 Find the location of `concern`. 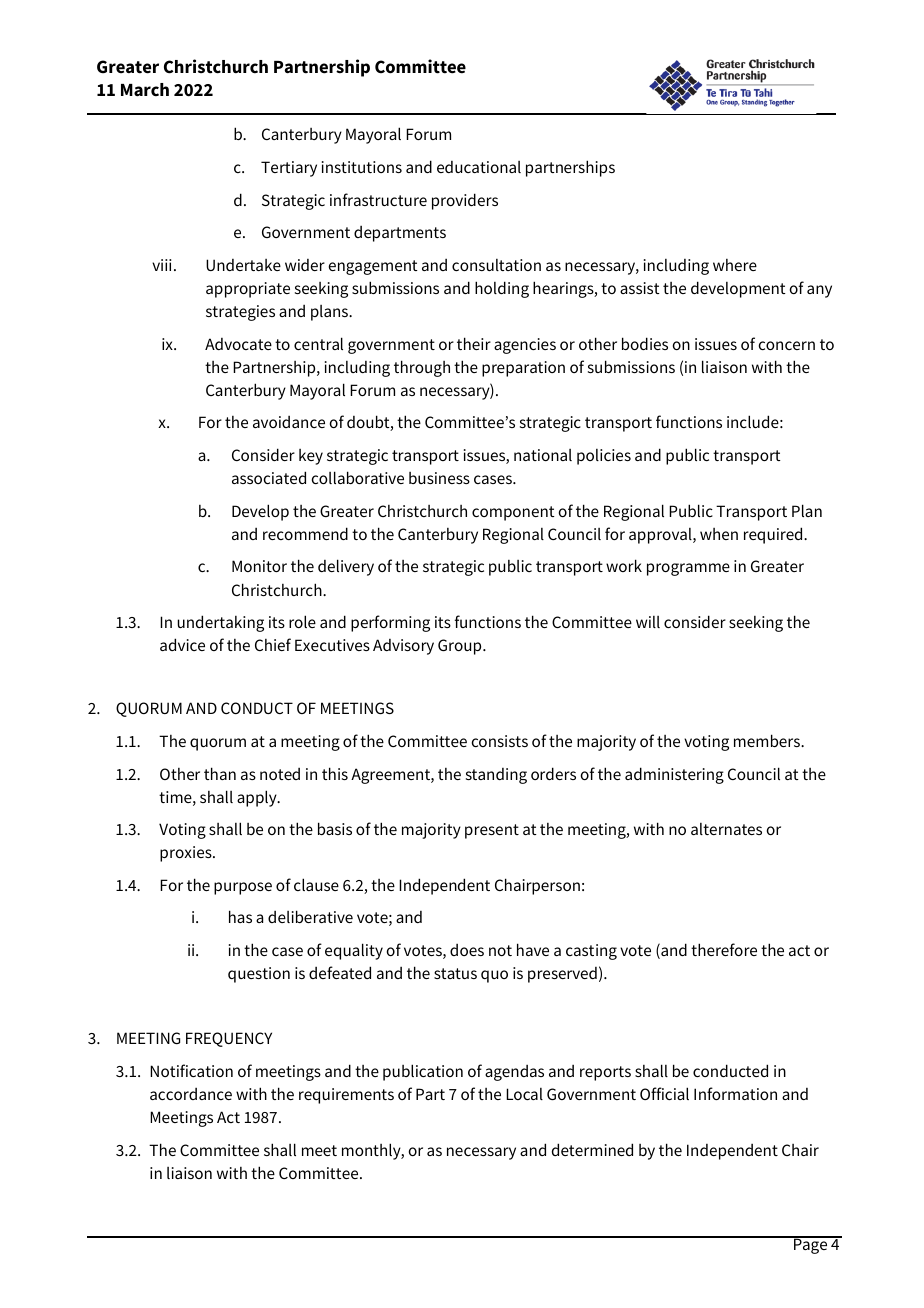

concern is located at coordinates (787, 345).
